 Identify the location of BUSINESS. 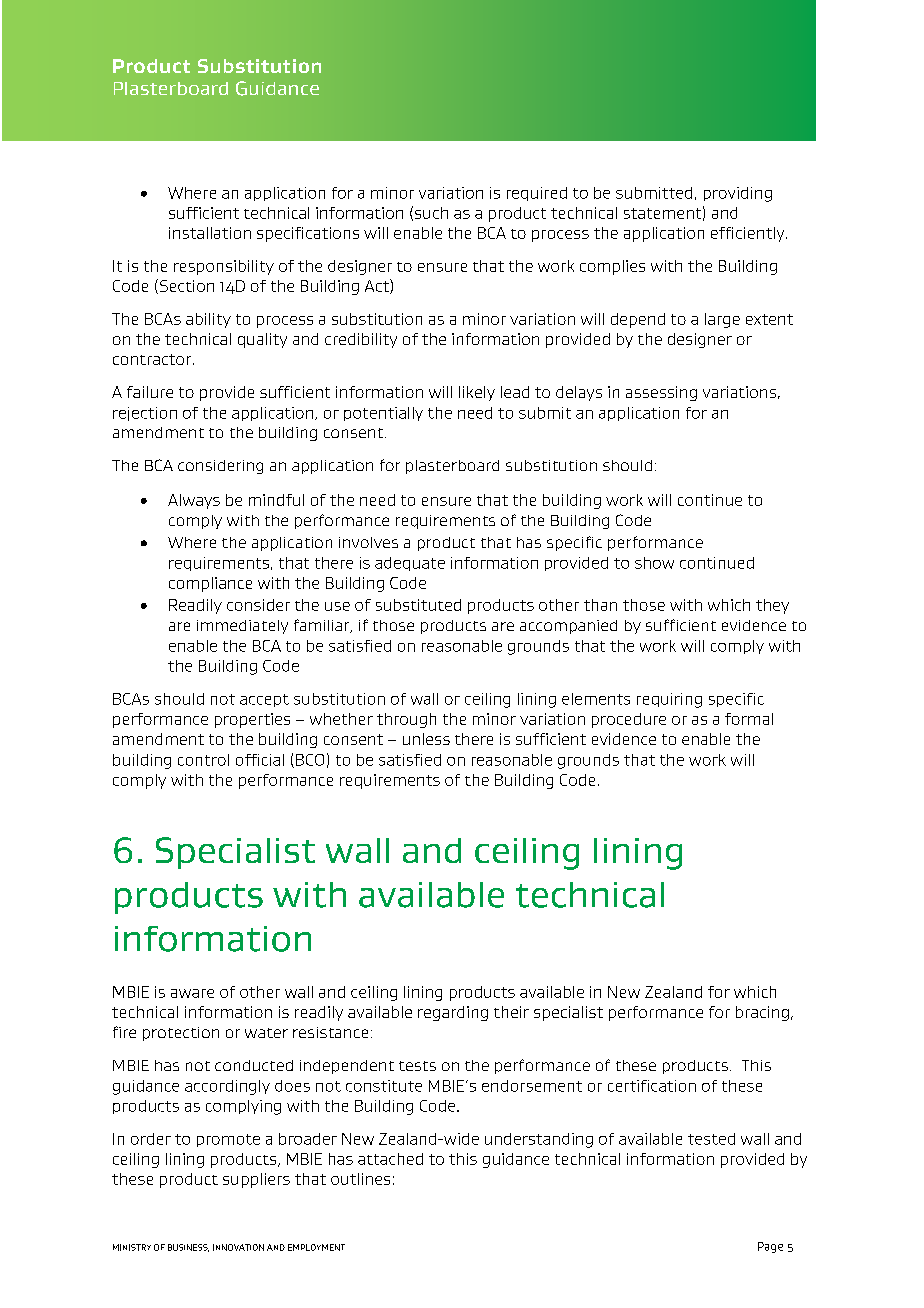
(188, 1248).
